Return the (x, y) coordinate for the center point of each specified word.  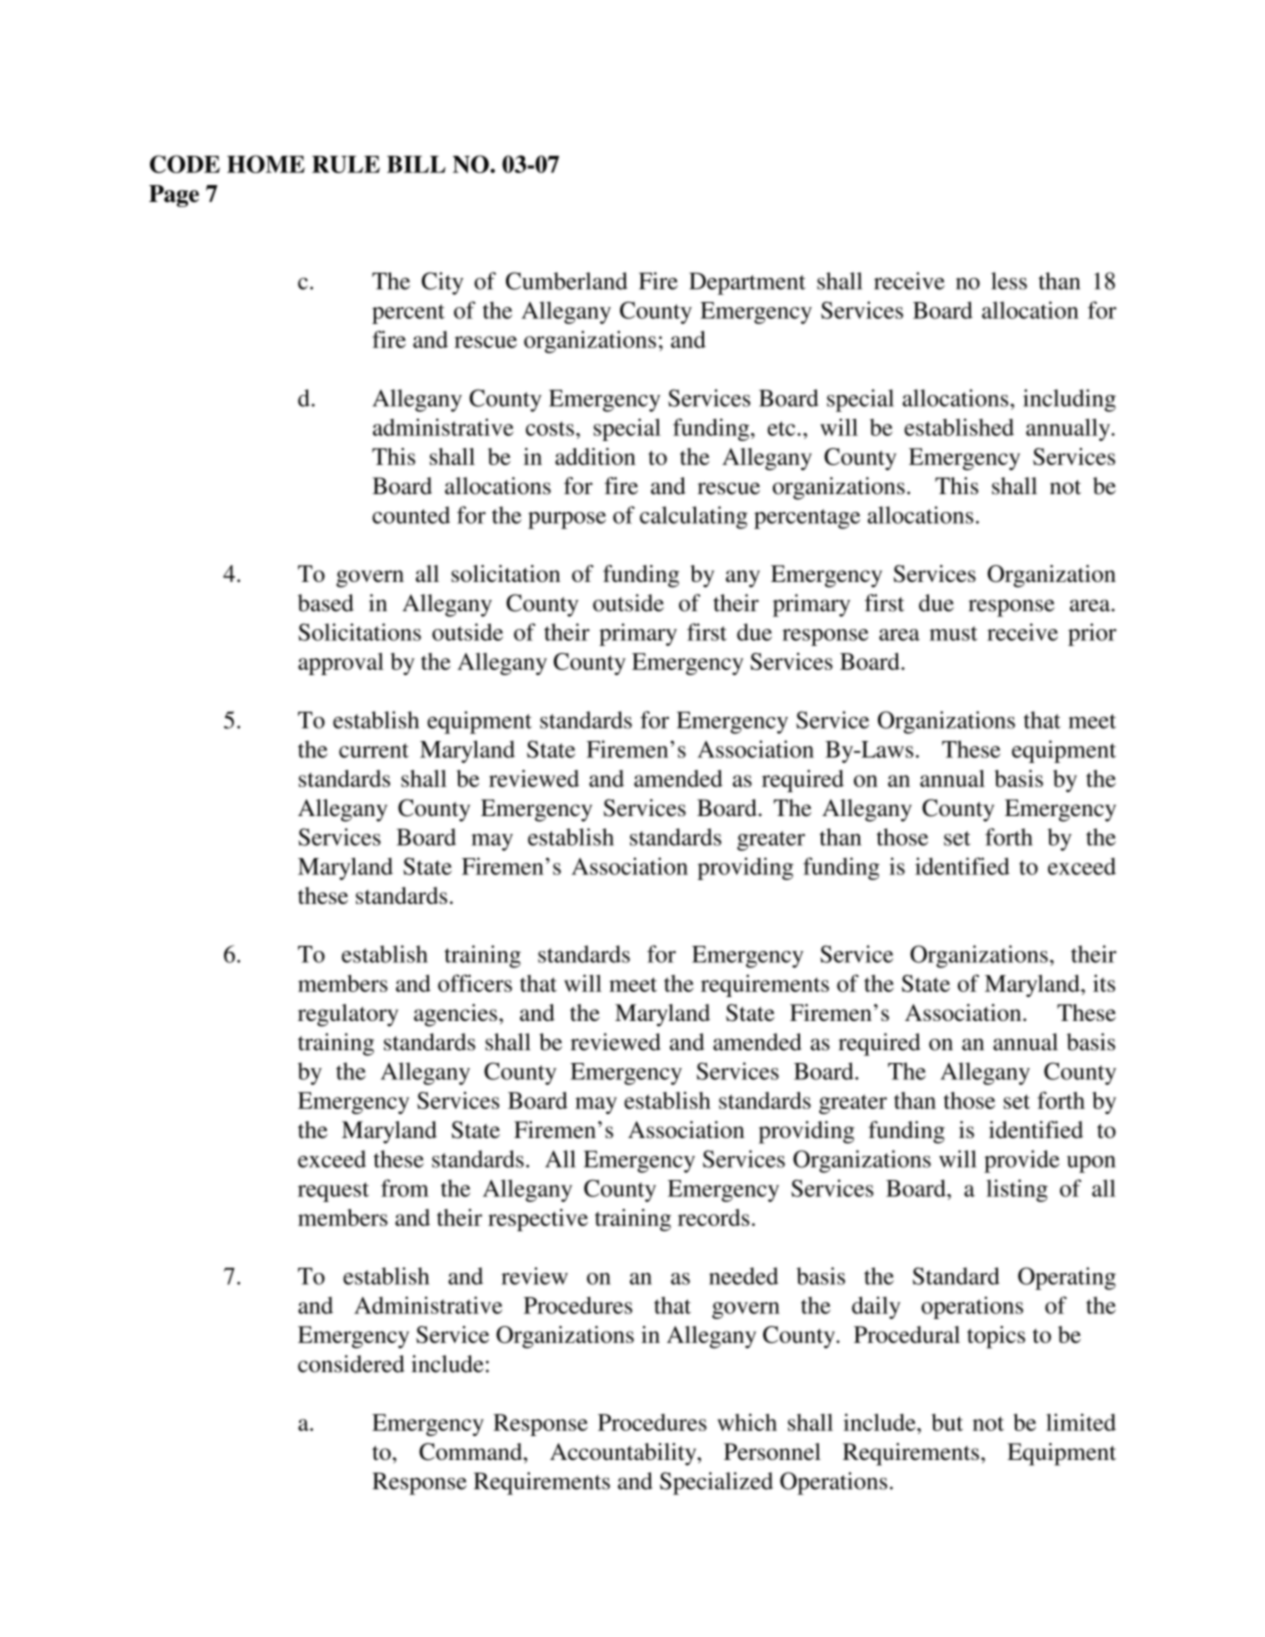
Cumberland (566, 281)
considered (351, 1364)
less (1009, 281)
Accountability (624, 1454)
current (374, 750)
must (953, 633)
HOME (266, 164)
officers (475, 983)
